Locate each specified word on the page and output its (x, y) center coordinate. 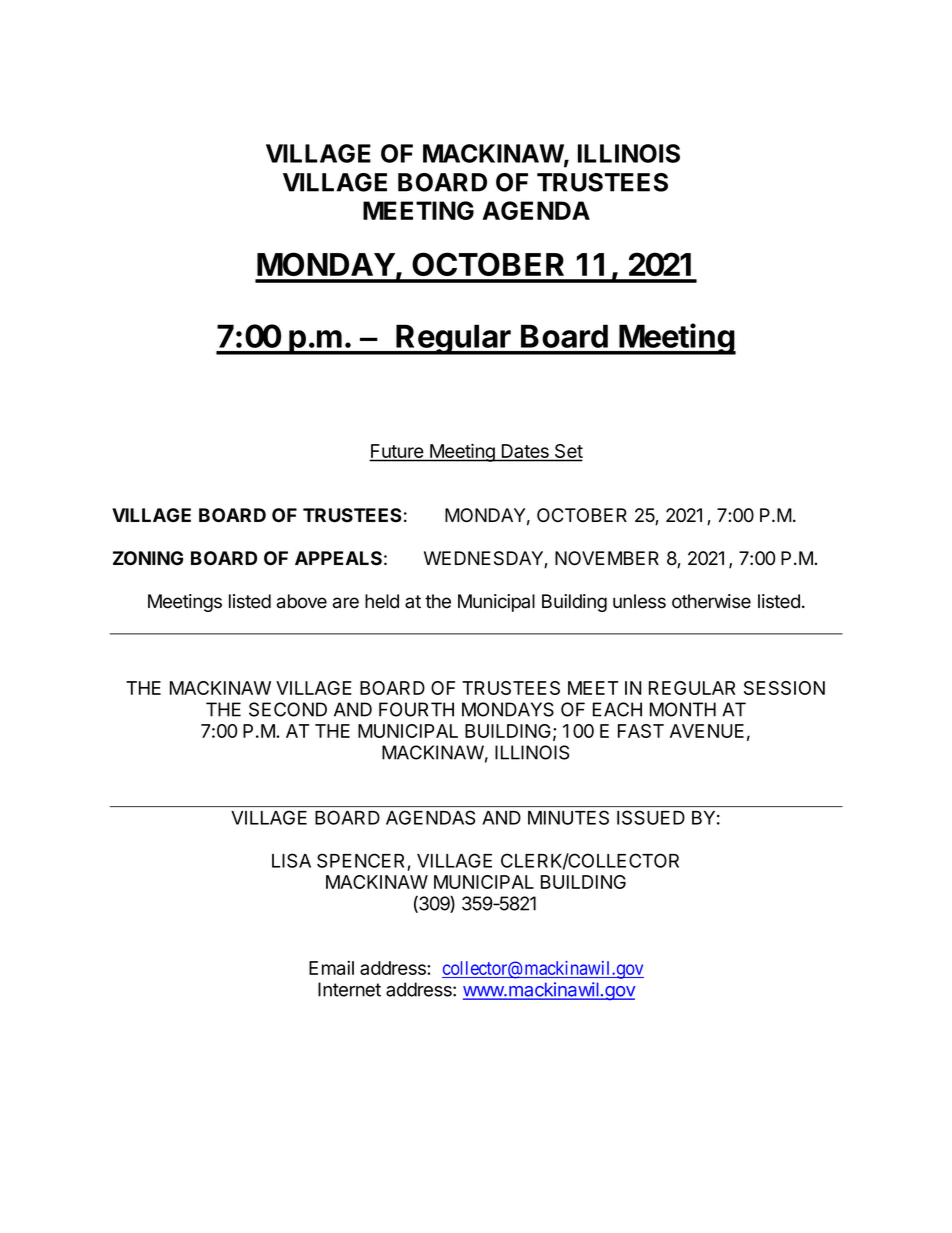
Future (397, 452)
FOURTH (416, 709)
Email (331, 967)
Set (568, 452)
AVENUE (707, 731)
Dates (525, 452)
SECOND (288, 709)
